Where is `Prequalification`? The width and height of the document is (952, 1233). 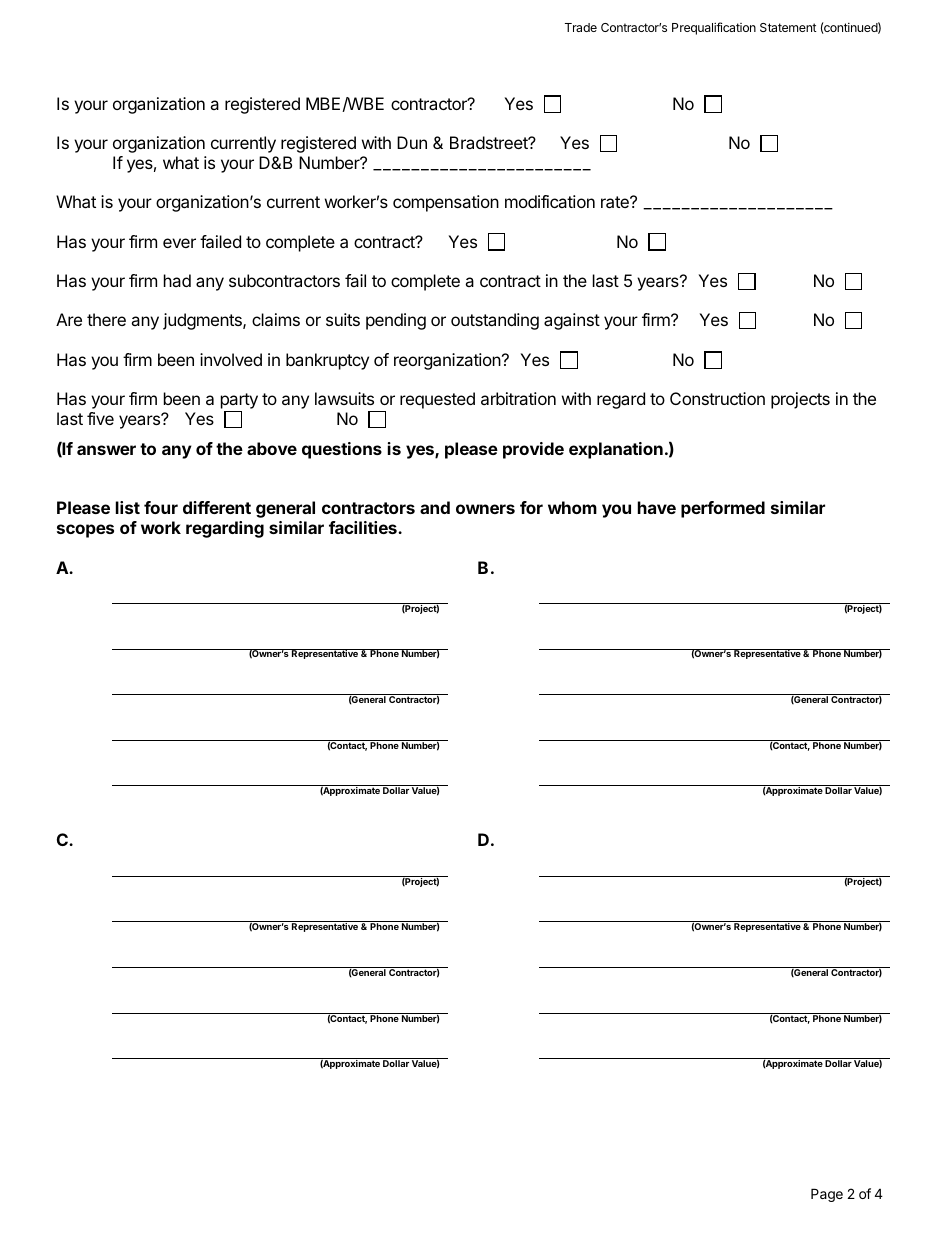
Prequalification is located at coordinates (714, 28).
